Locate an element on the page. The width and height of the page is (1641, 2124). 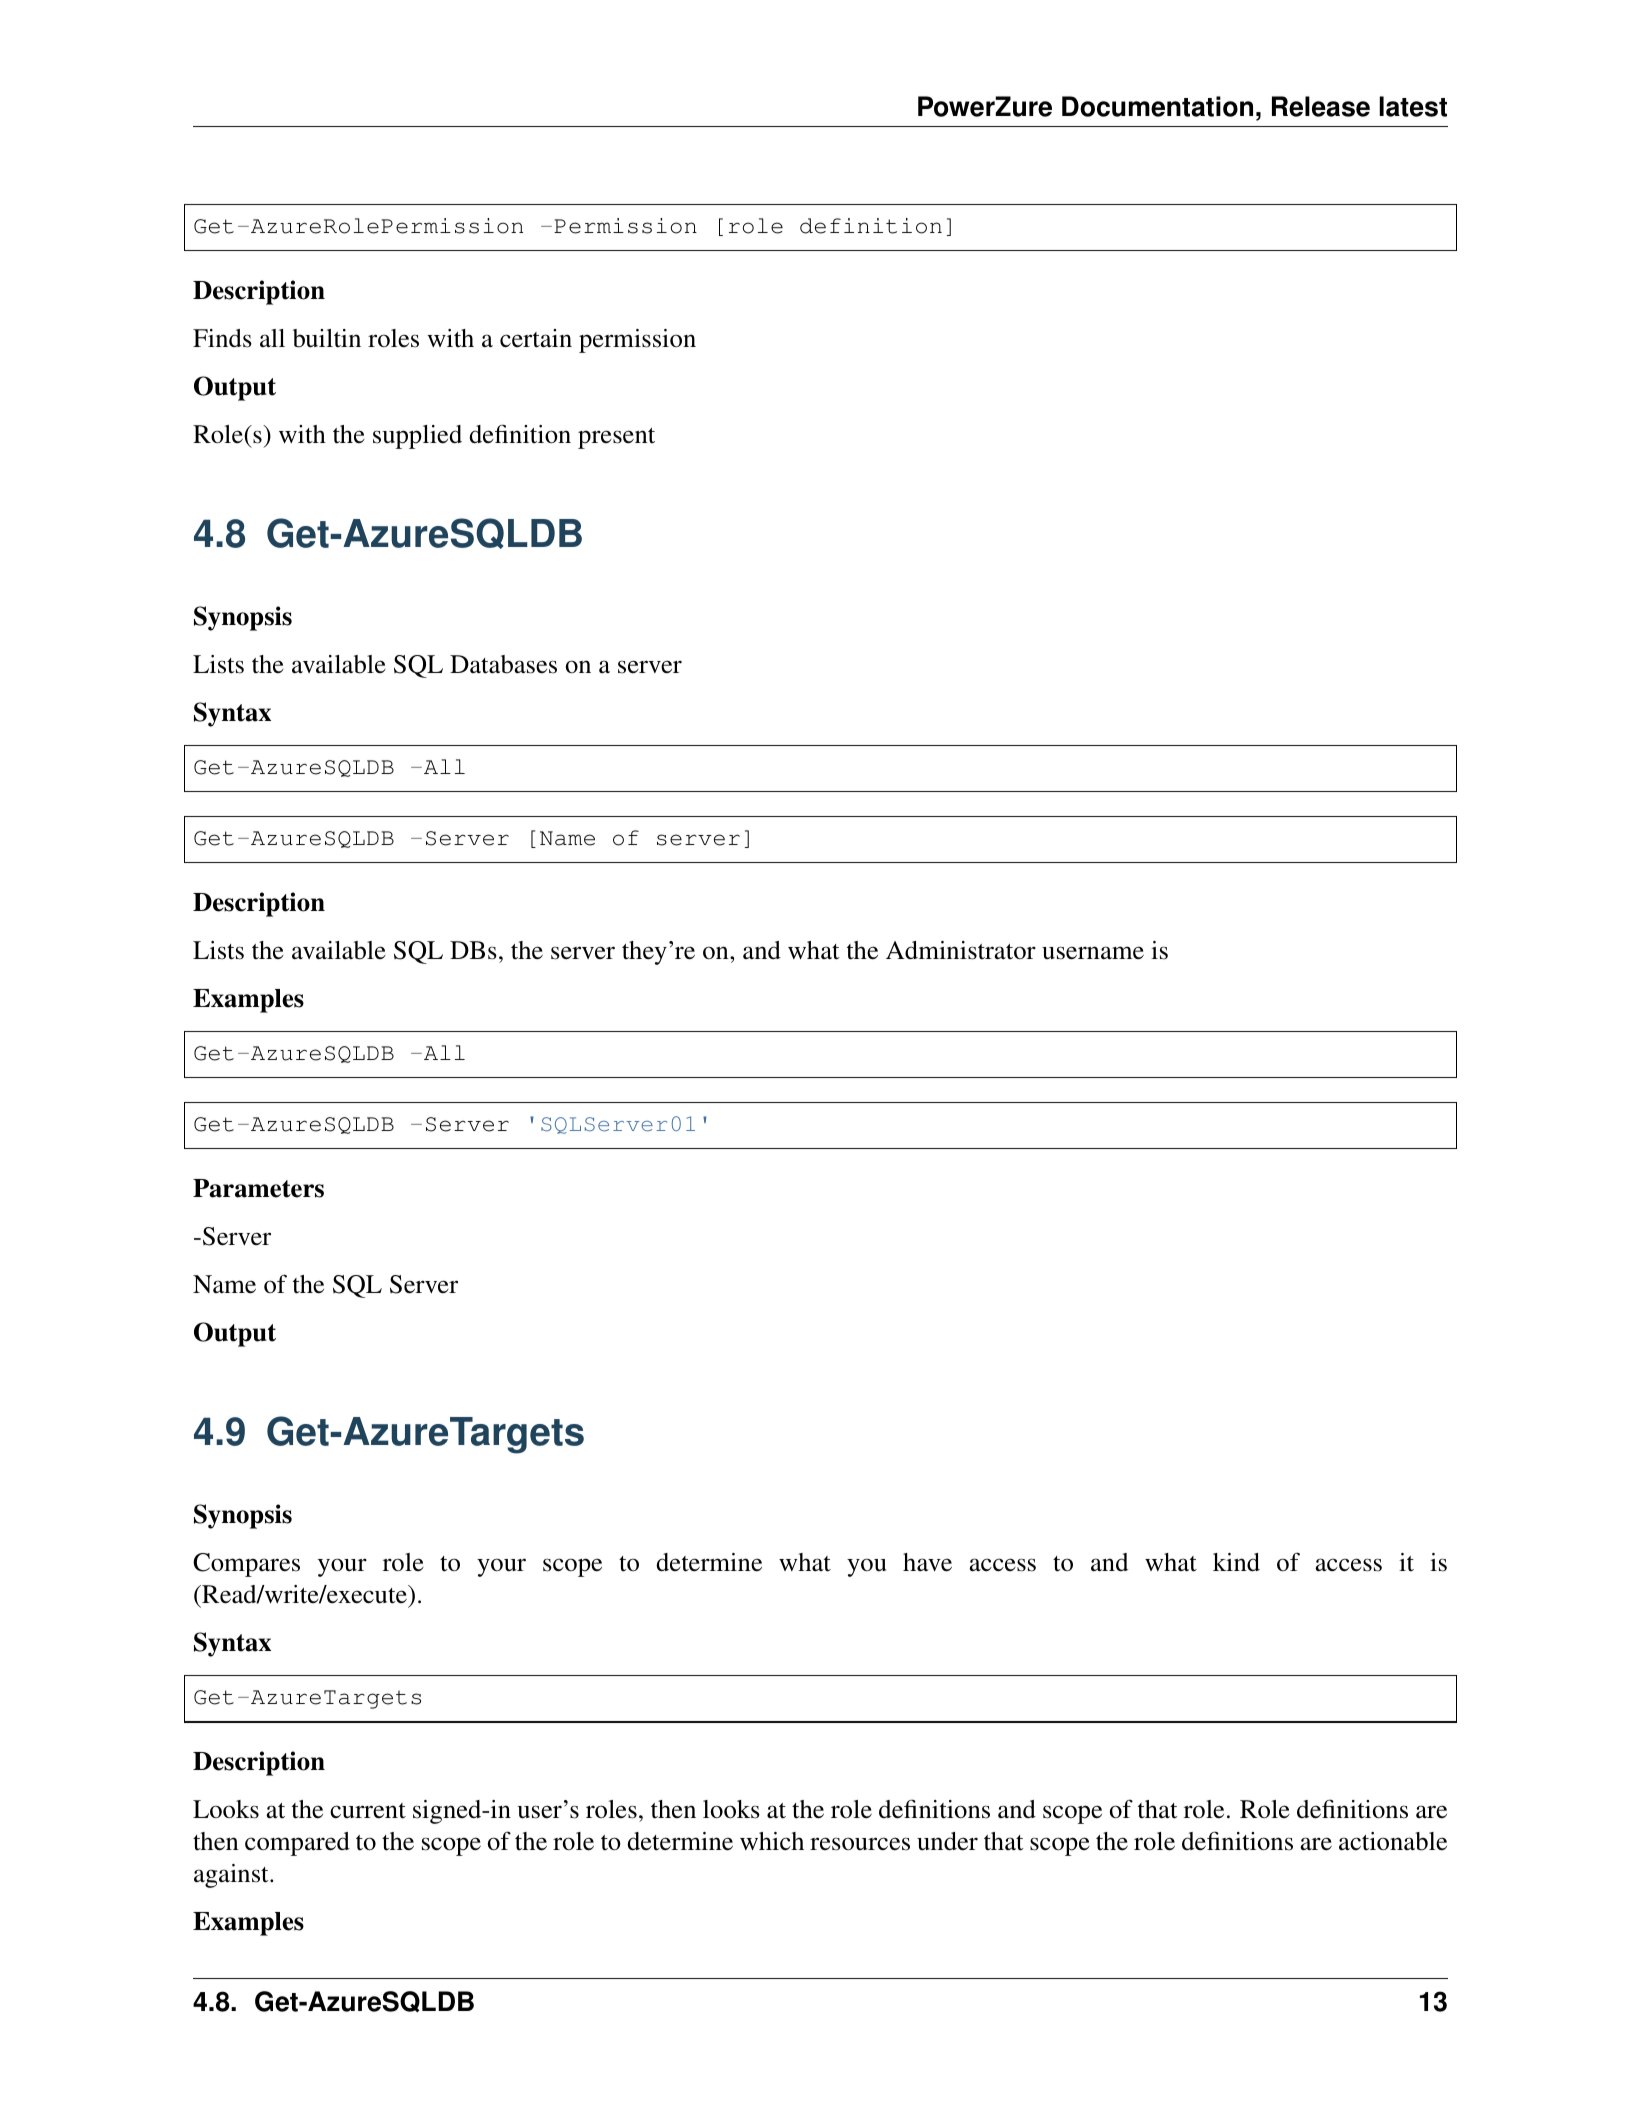
have is located at coordinates (927, 1562).
